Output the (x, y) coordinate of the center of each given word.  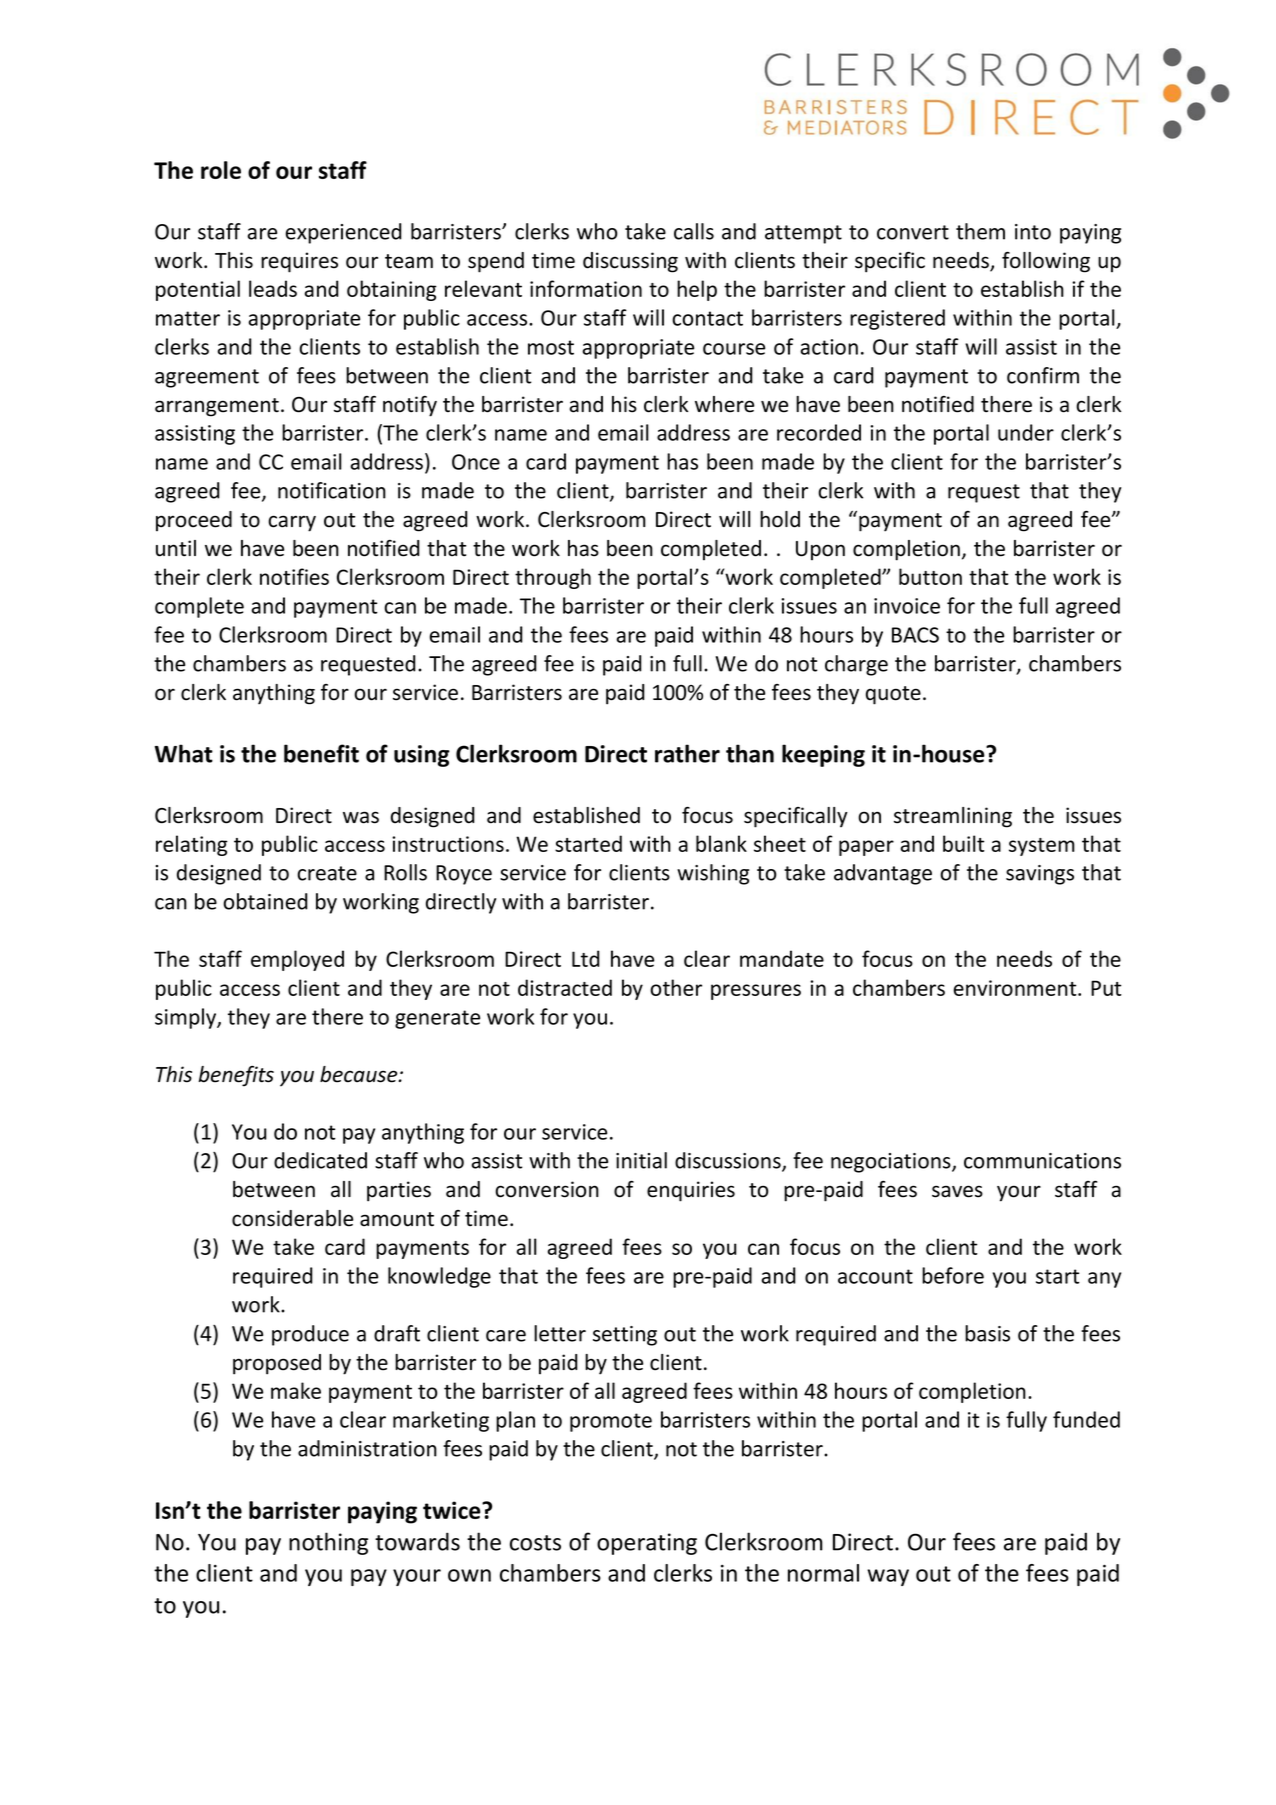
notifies (294, 576)
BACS (915, 635)
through (553, 578)
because (360, 1074)
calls (694, 231)
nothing (328, 1543)
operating (647, 1544)
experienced (343, 233)
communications (1042, 1161)
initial (641, 1160)
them (980, 231)
